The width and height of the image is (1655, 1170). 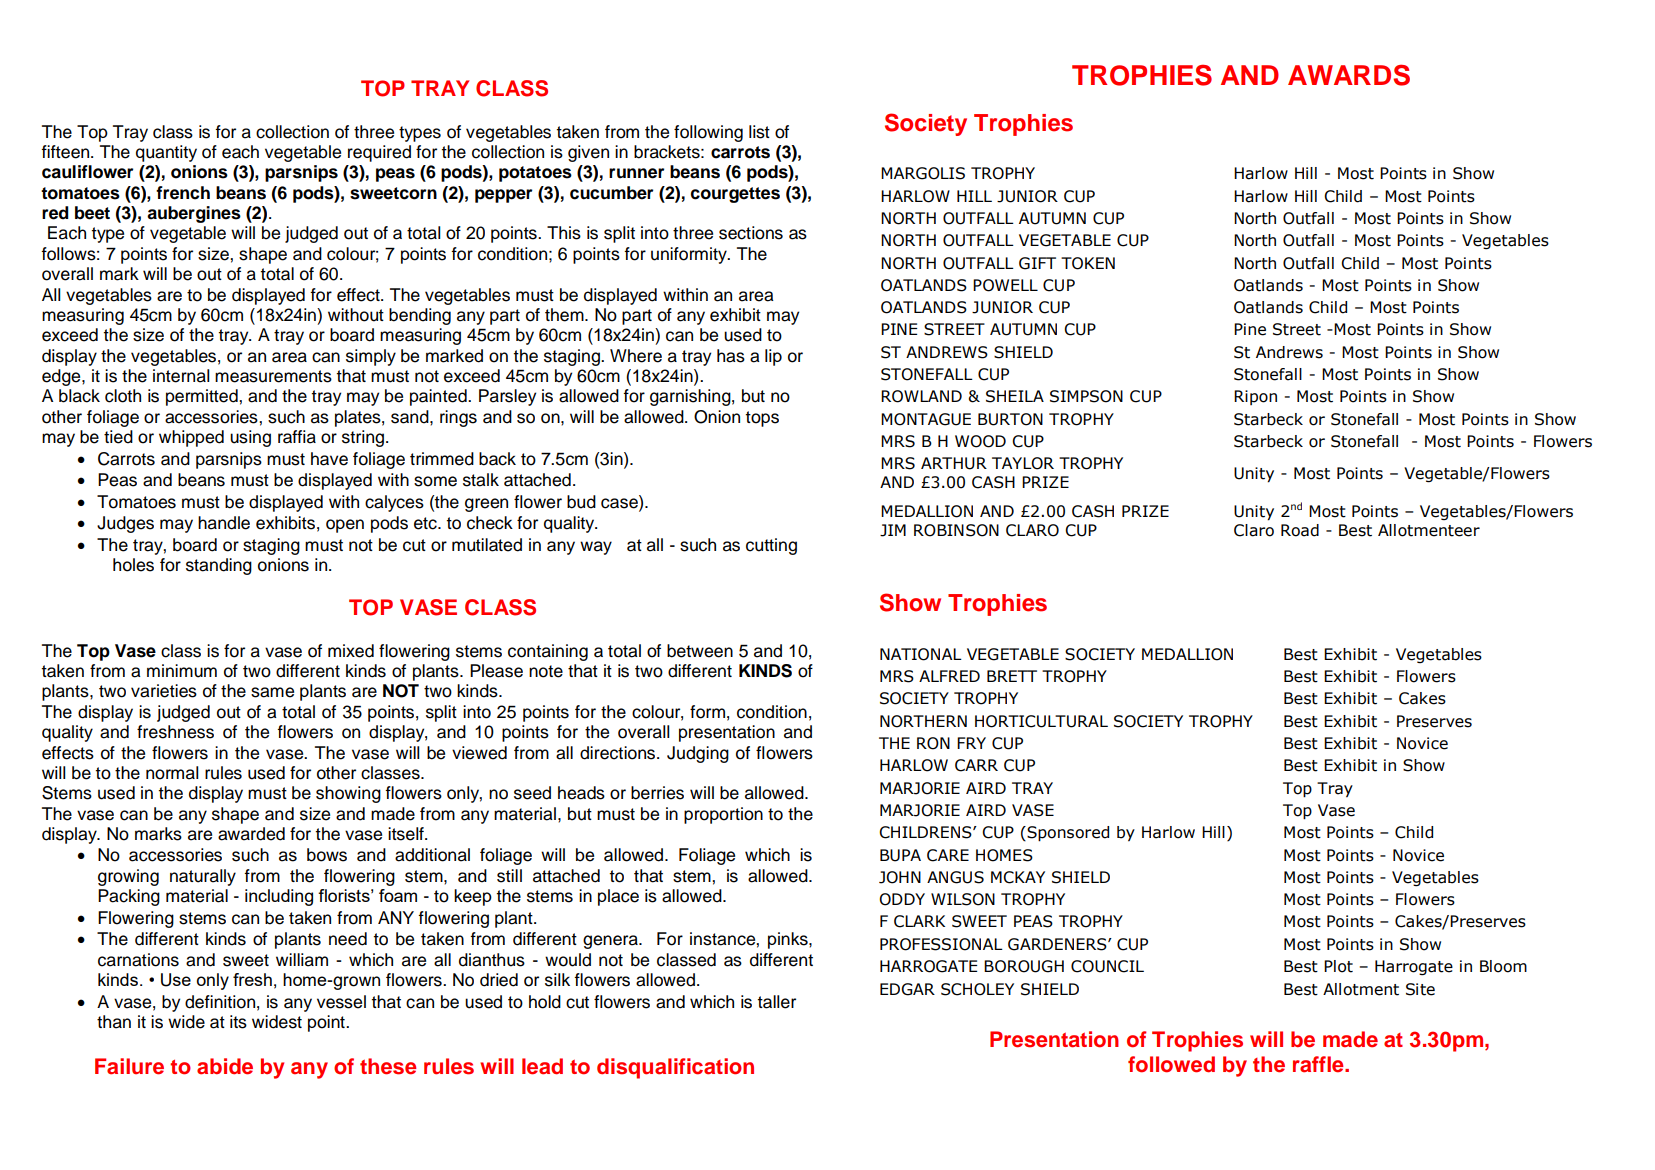 I want to click on Ripon, so click(x=1255, y=397).
